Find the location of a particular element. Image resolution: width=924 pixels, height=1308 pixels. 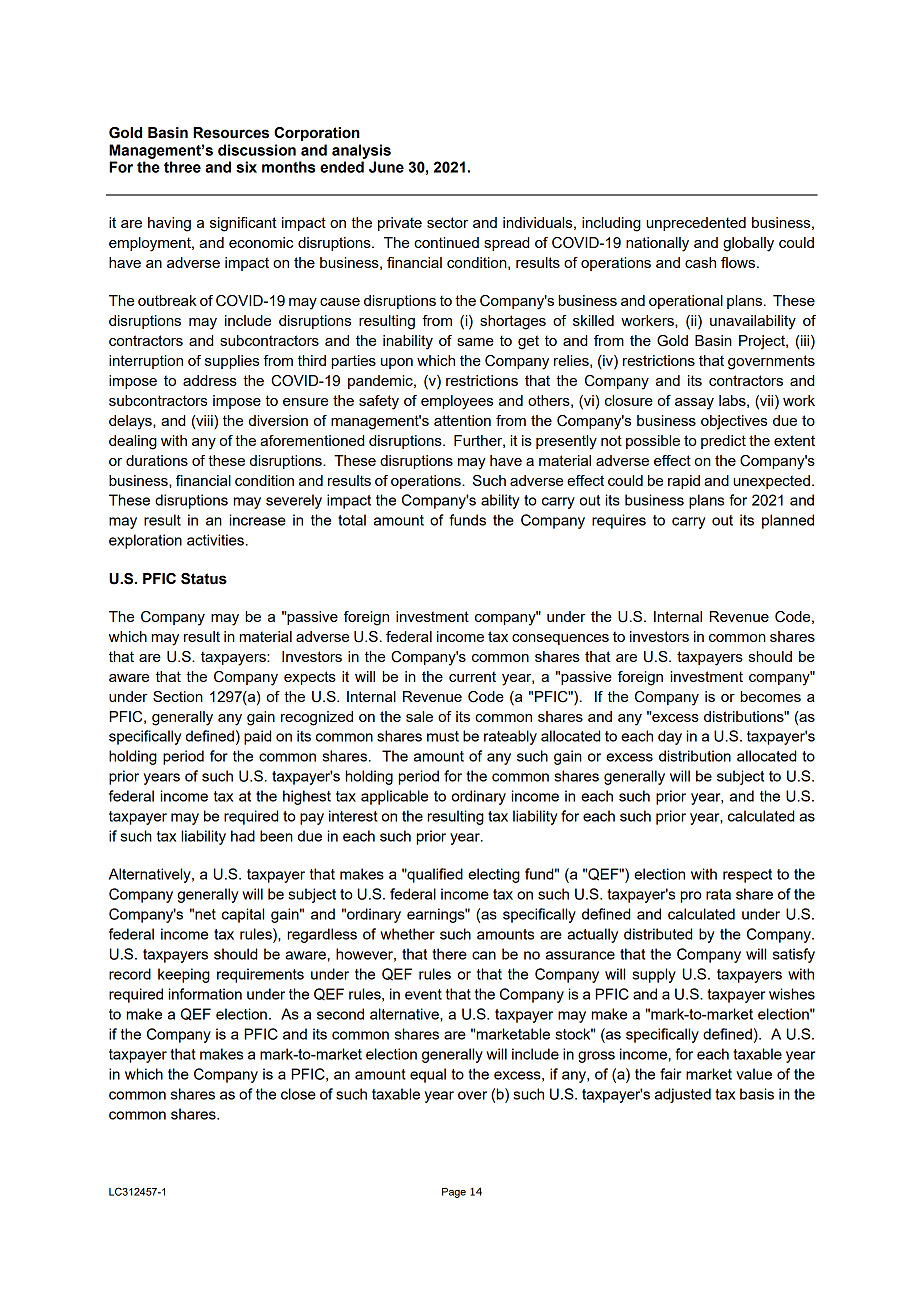

unprecedented is located at coordinates (696, 224).
